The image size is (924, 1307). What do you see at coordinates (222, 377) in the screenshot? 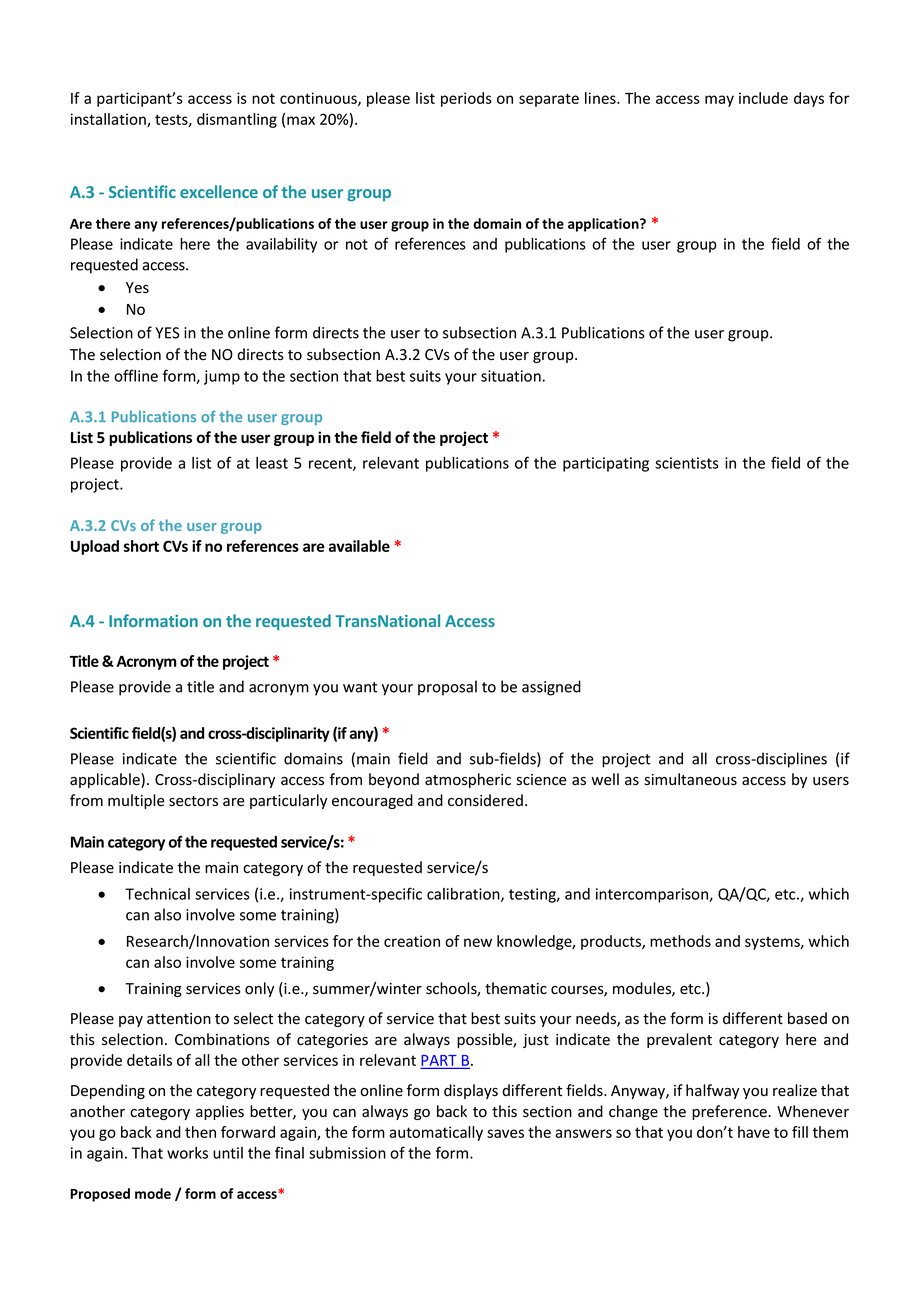
I see `jump` at bounding box center [222, 377].
